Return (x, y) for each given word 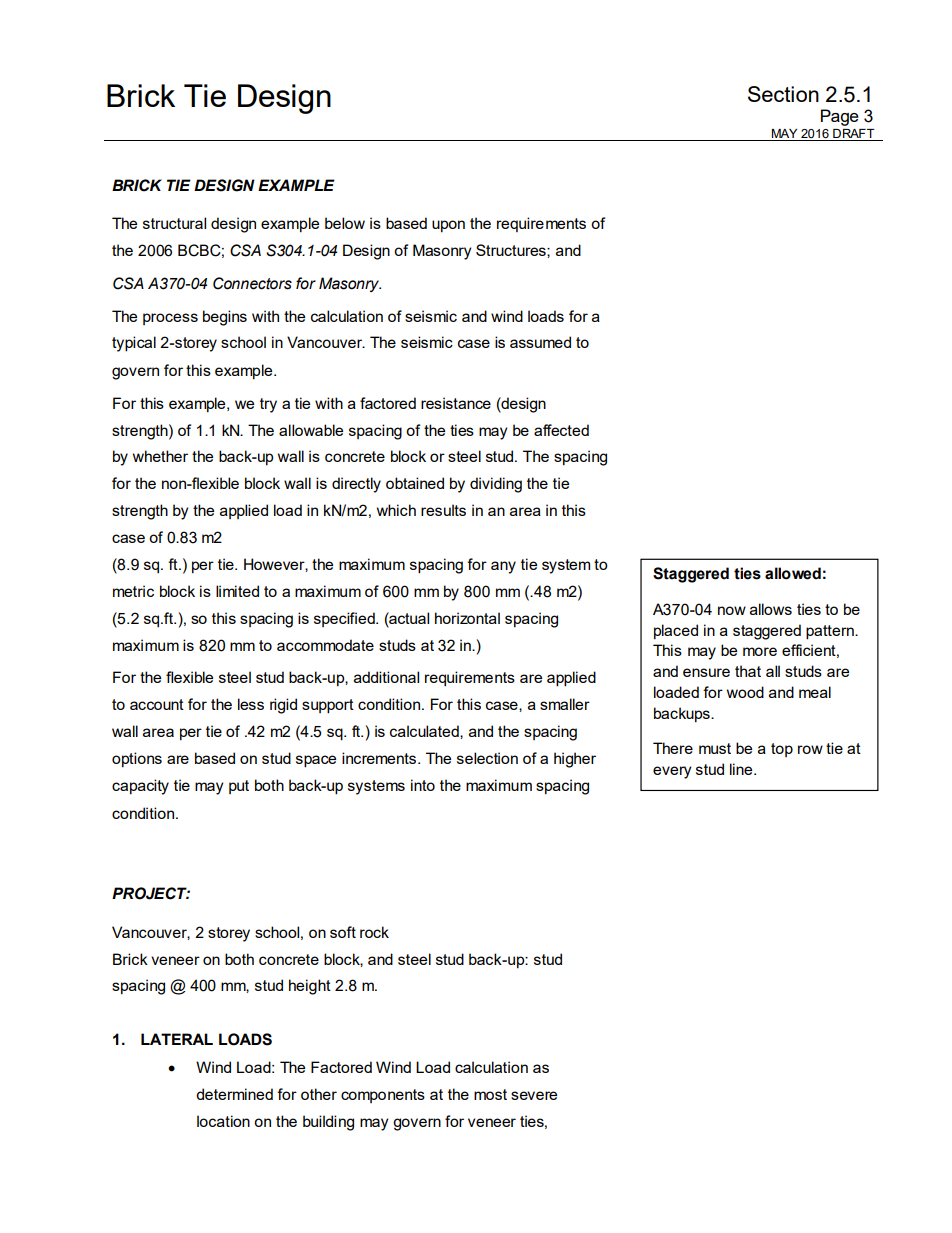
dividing (496, 485)
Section (783, 94)
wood (745, 692)
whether (160, 456)
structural (174, 223)
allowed (793, 573)
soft (343, 932)
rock (374, 932)
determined (234, 1094)
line (742, 769)
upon (448, 226)
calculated (425, 731)
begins (225, 318)
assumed (540, 342)
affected (561, 430)
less (251, 704)
